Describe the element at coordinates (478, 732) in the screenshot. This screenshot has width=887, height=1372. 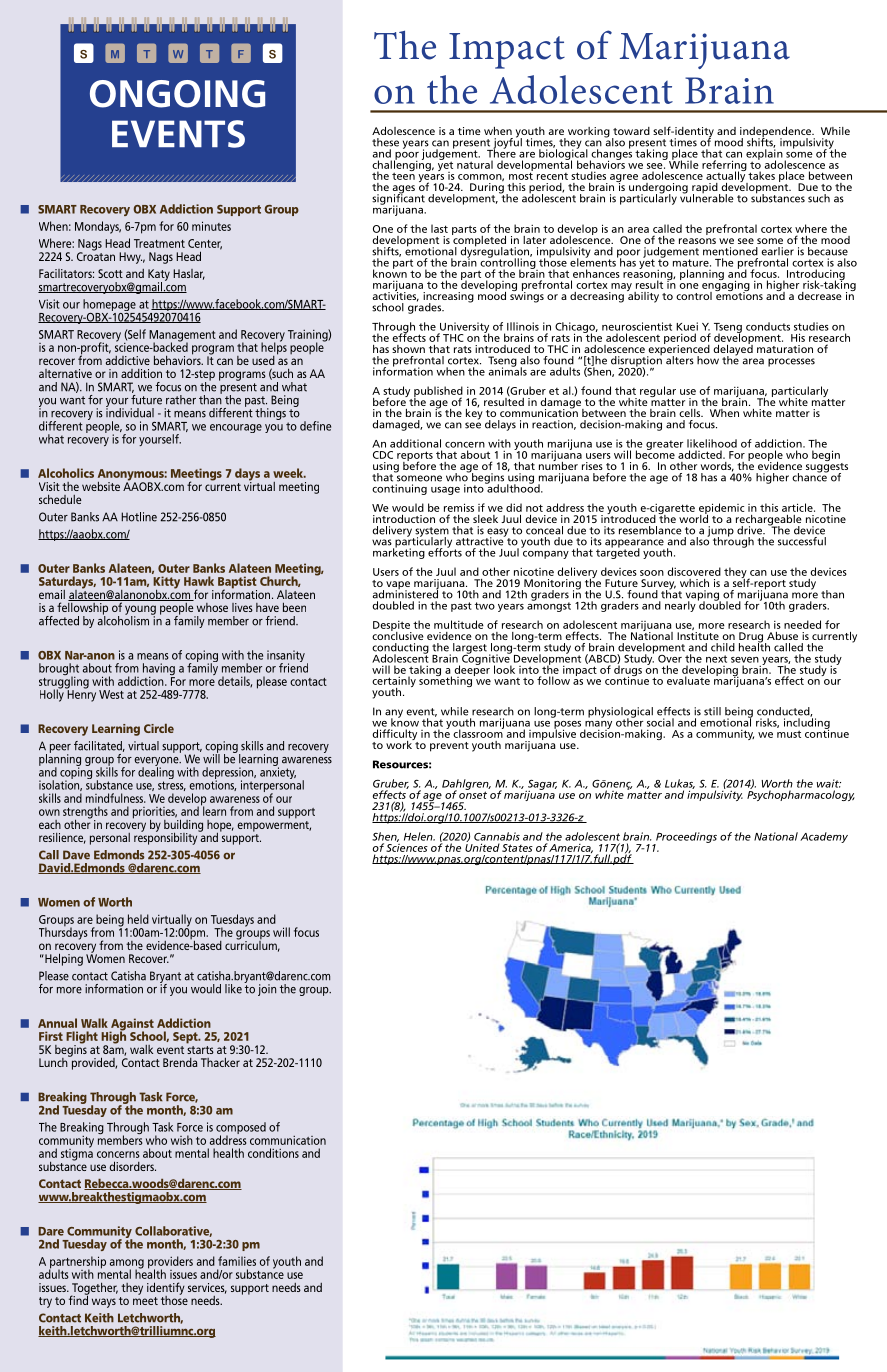
I see `classroom` at that location.
